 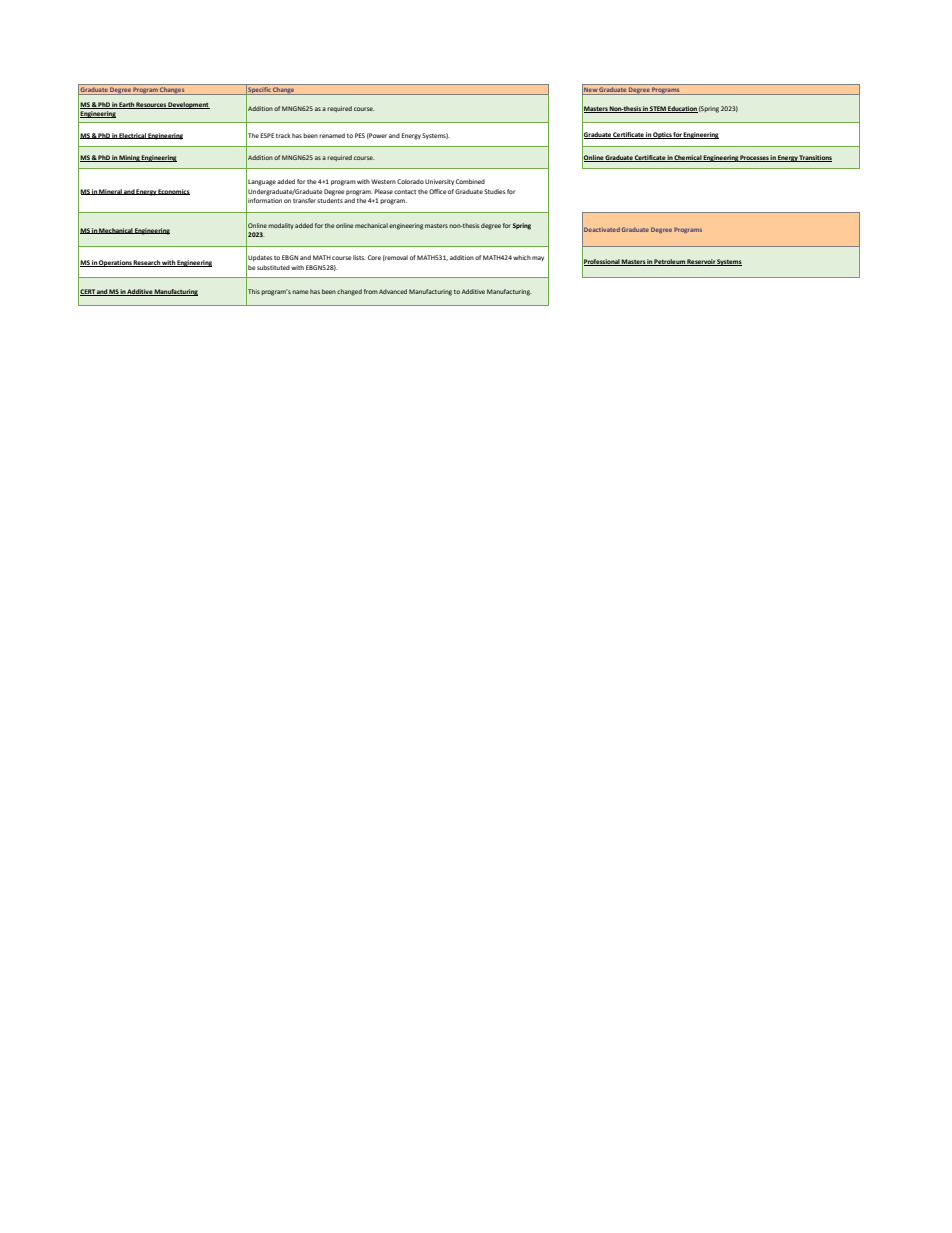 I want to click on PES, so click(x=360, y=135).
